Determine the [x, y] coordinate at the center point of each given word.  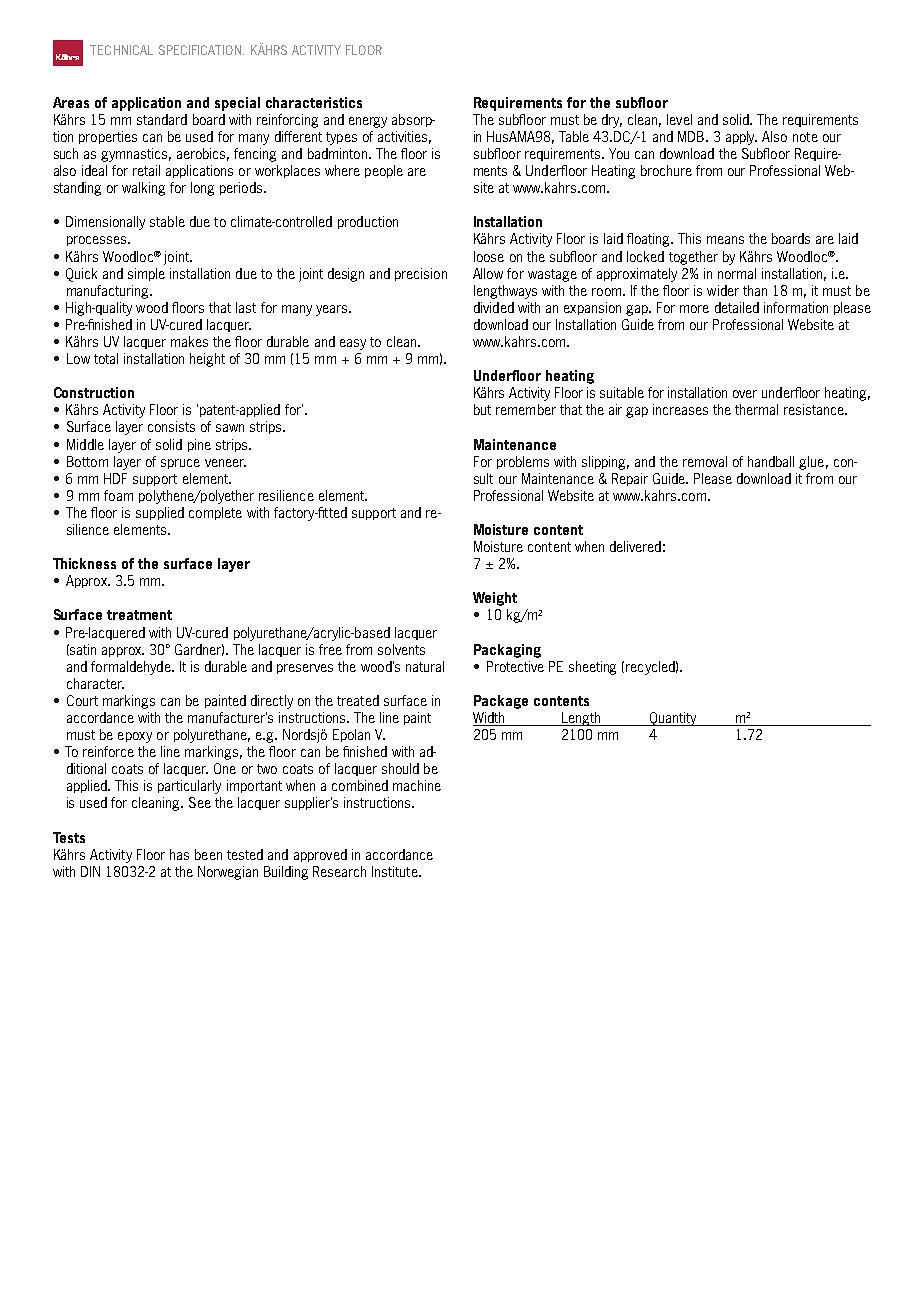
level [679, 119]
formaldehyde [132, 668]
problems [523, 462]
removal [705, 461]
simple [146, 274]
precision [421, 274]
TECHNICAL [121, 50]
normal [737, 273]
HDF [115, 478]
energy [368, 122]
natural [425, 666]
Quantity [673, 719]
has [179, 854]
